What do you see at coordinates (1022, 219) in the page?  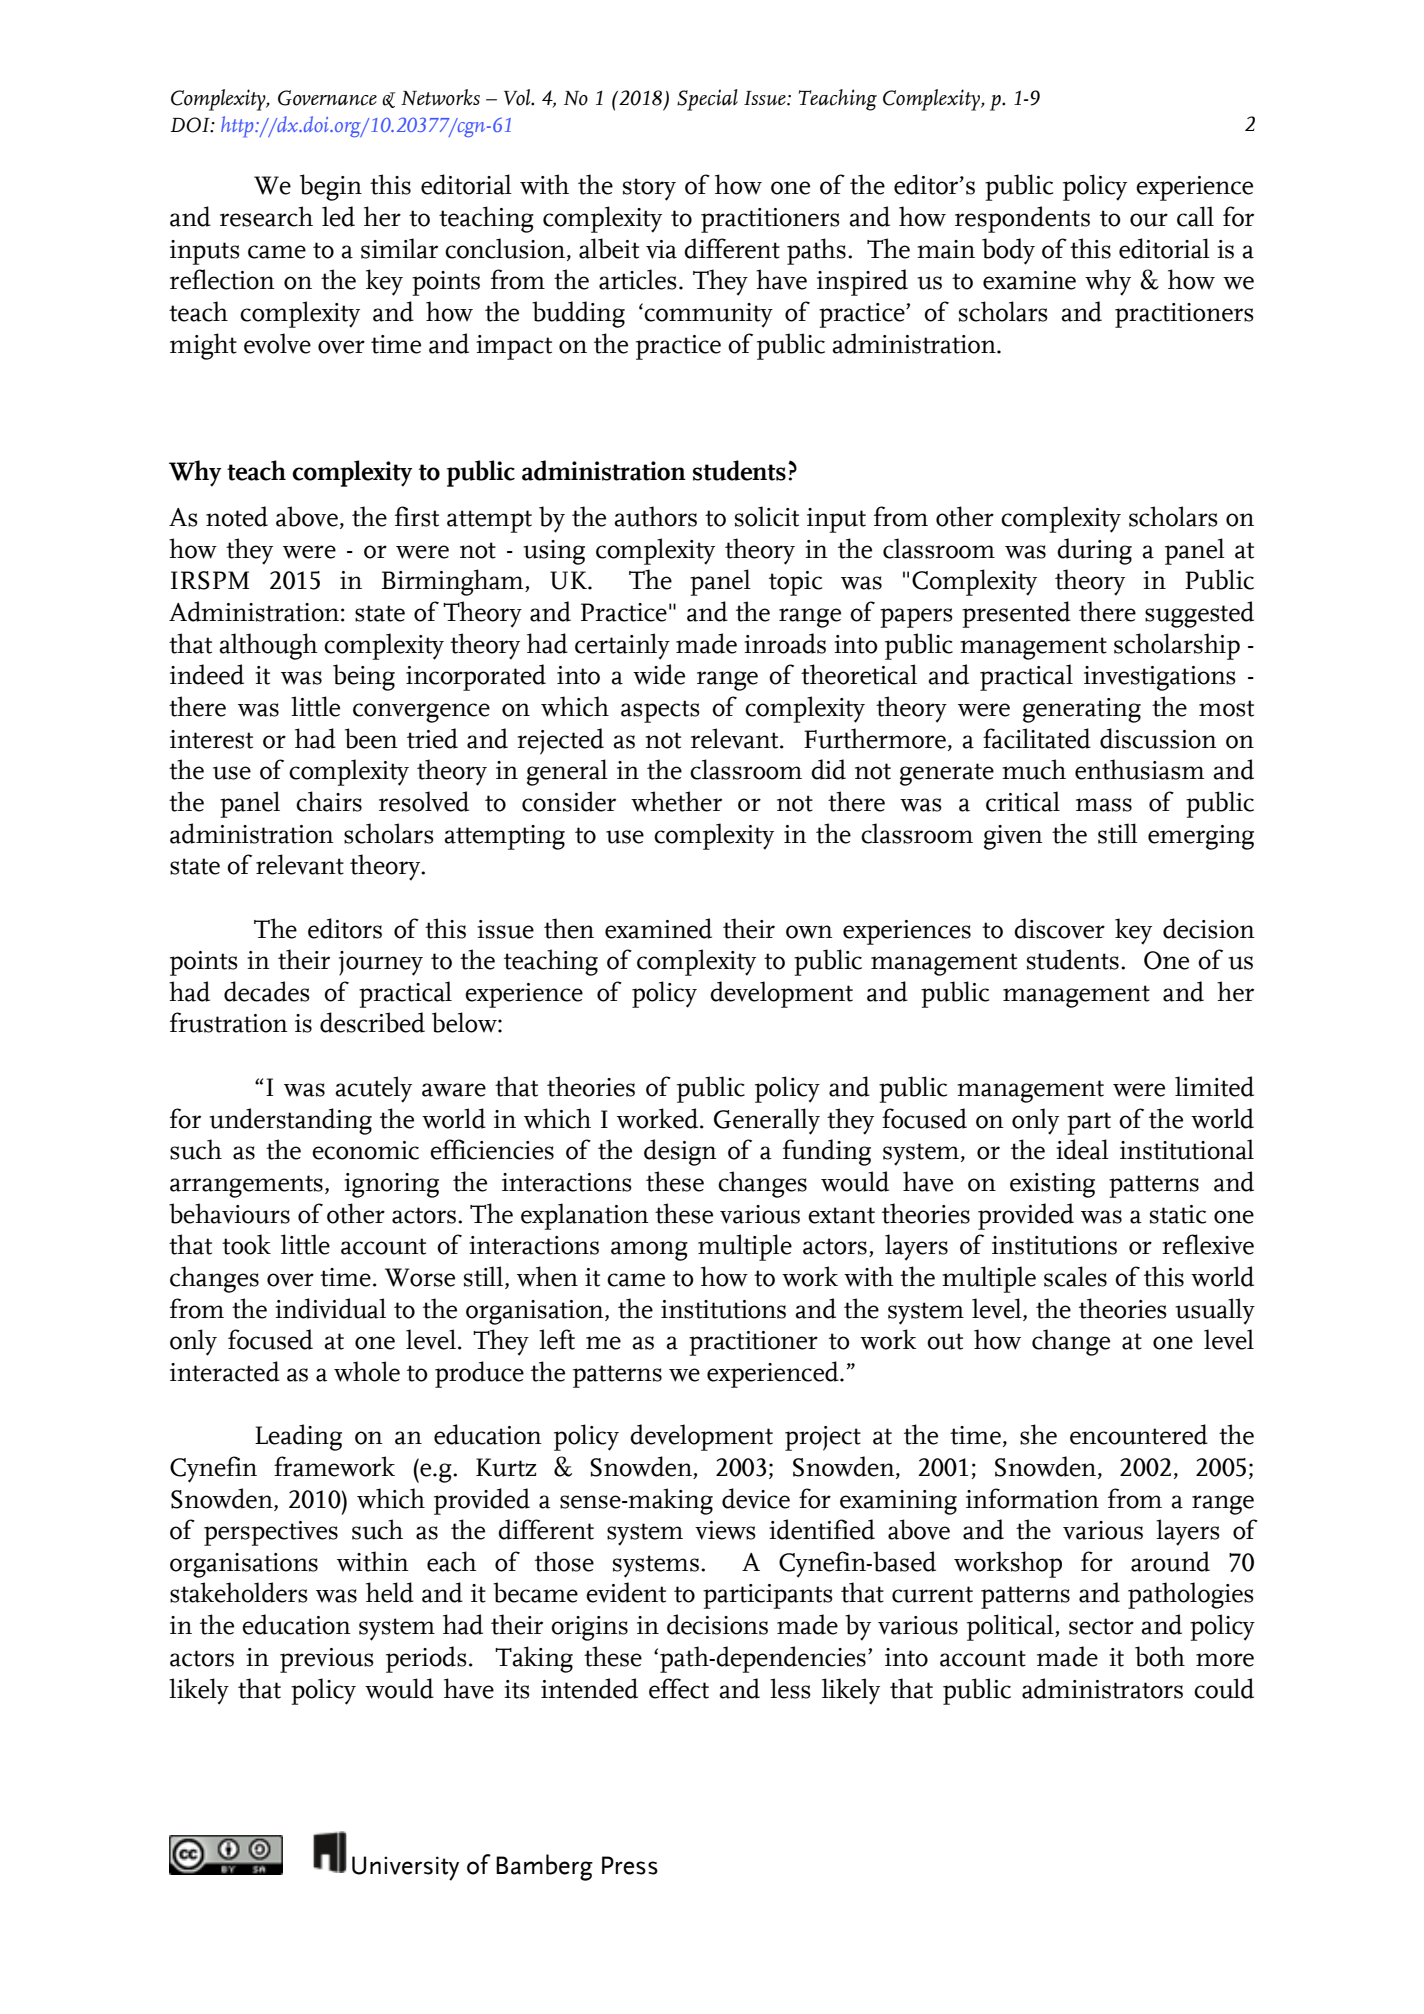 I see `respondents` at bounding box center [1022, 219].
